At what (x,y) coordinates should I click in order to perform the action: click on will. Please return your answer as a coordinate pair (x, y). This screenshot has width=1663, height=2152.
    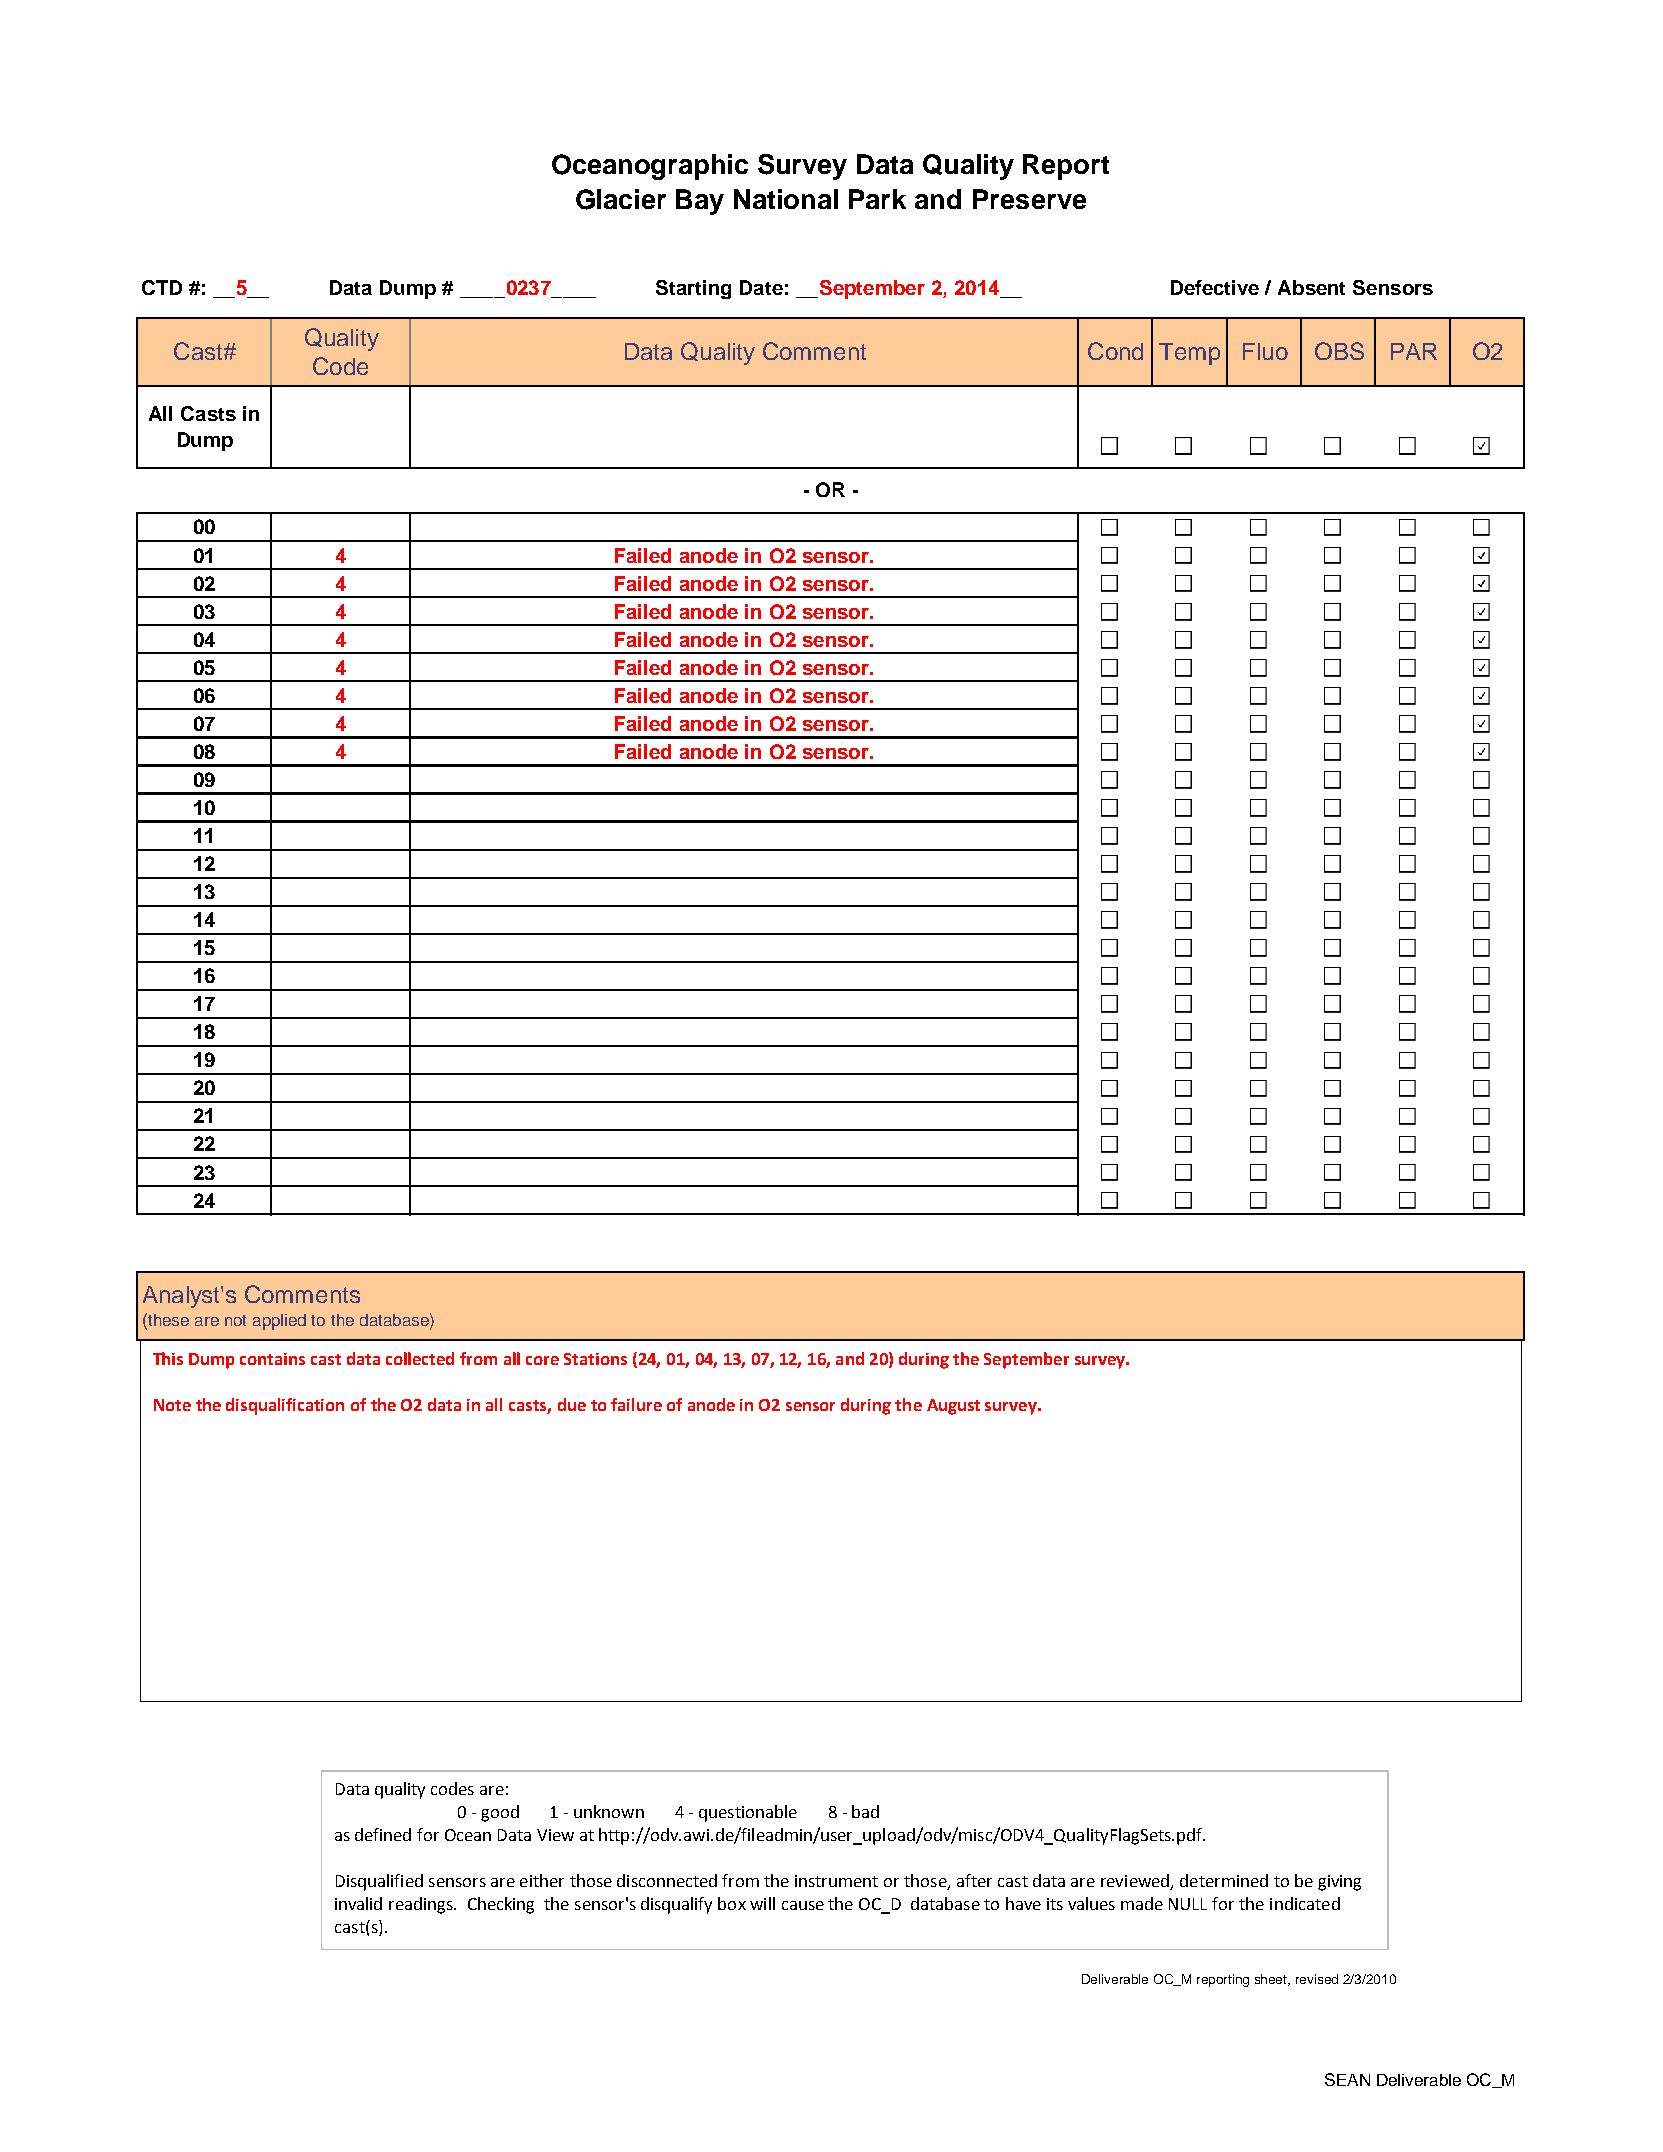
    Looking at the image, I should click on (762, 1903).
